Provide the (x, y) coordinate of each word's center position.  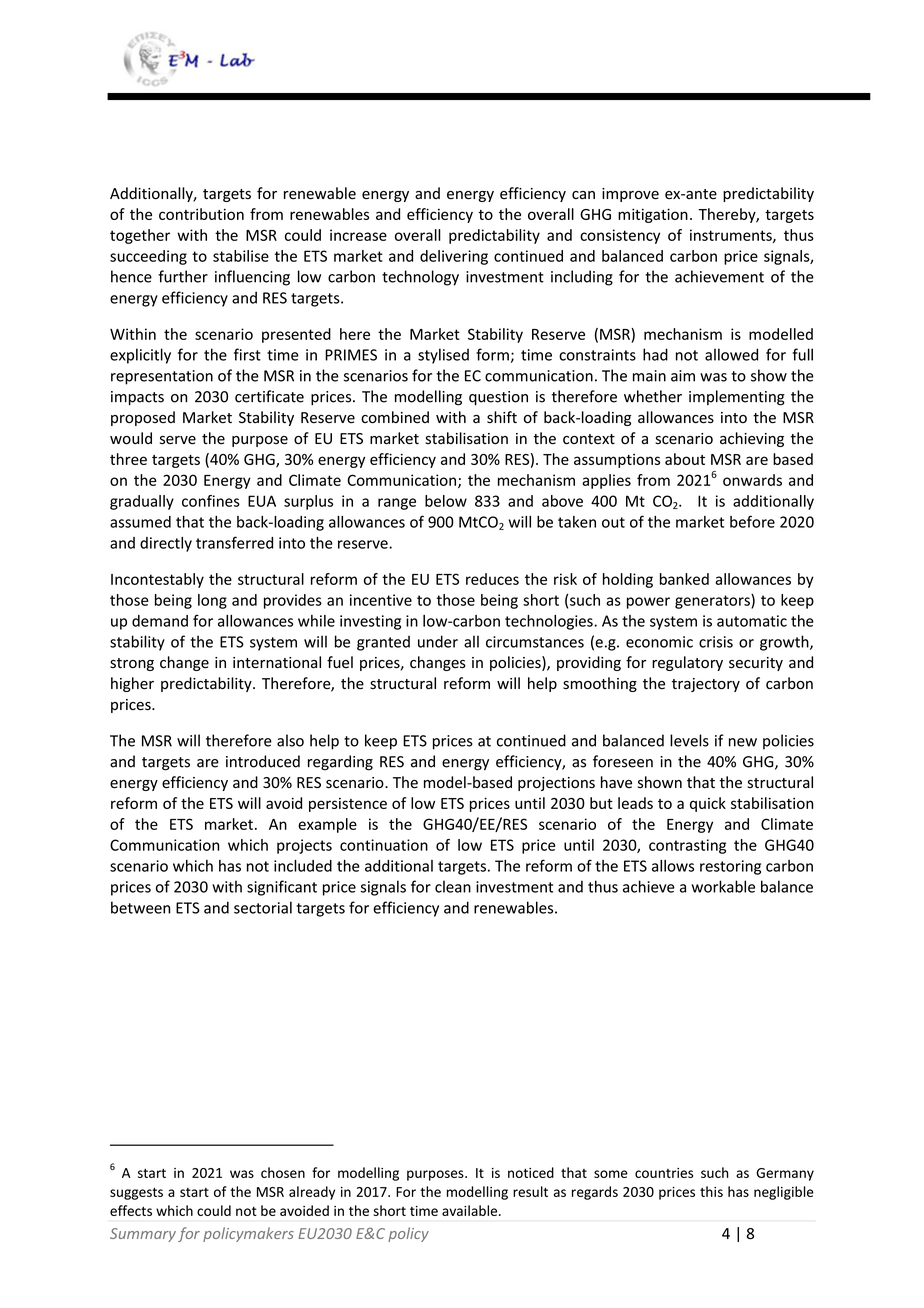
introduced (263, 761)
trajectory (706, 685)
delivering (454, 257)
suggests (136, 1194)
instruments (732, 236)
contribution (201, 214)
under (438, 641)
